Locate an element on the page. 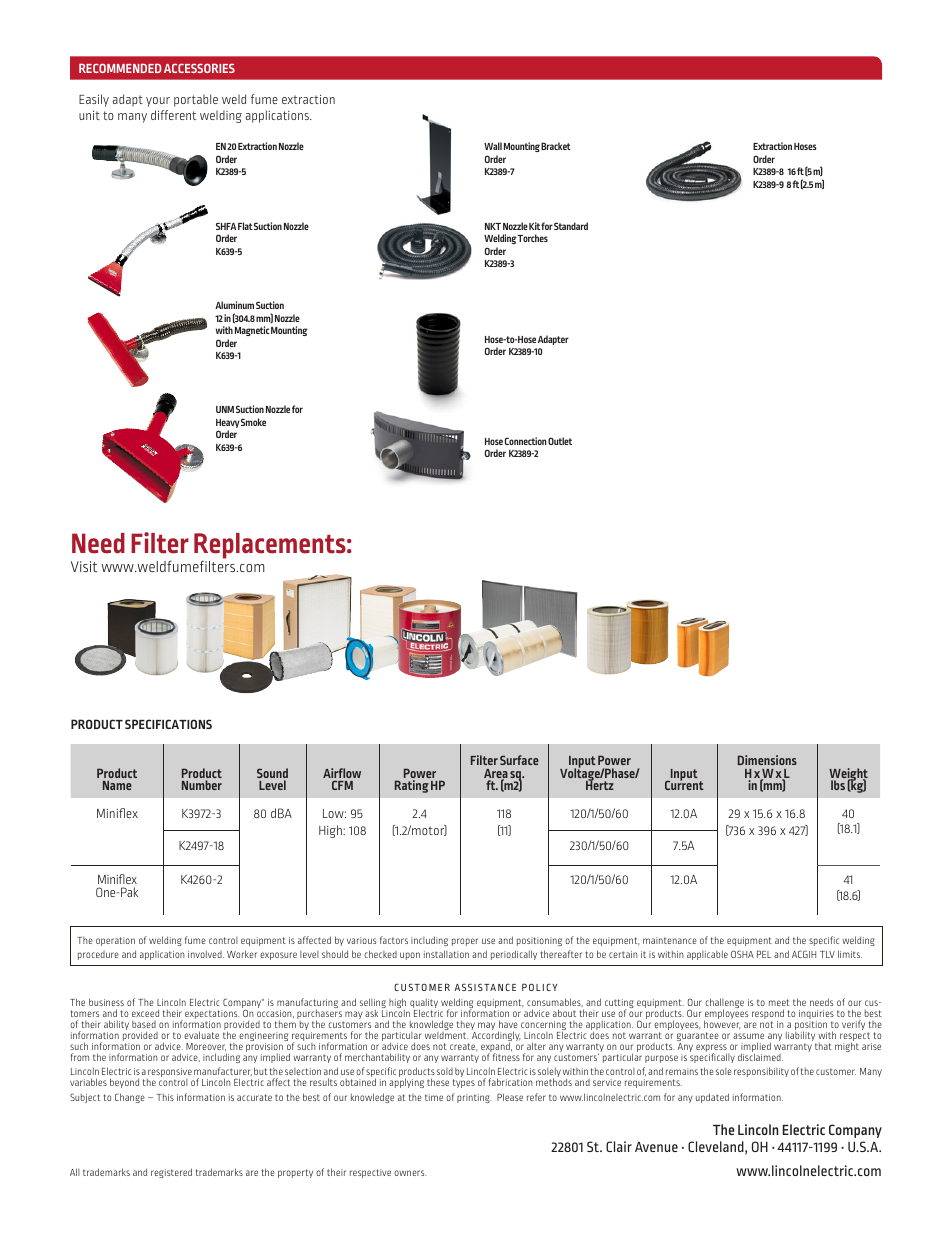 The height and width of the page is (1233, 952). Visit is located at coordinates (84, 566).
